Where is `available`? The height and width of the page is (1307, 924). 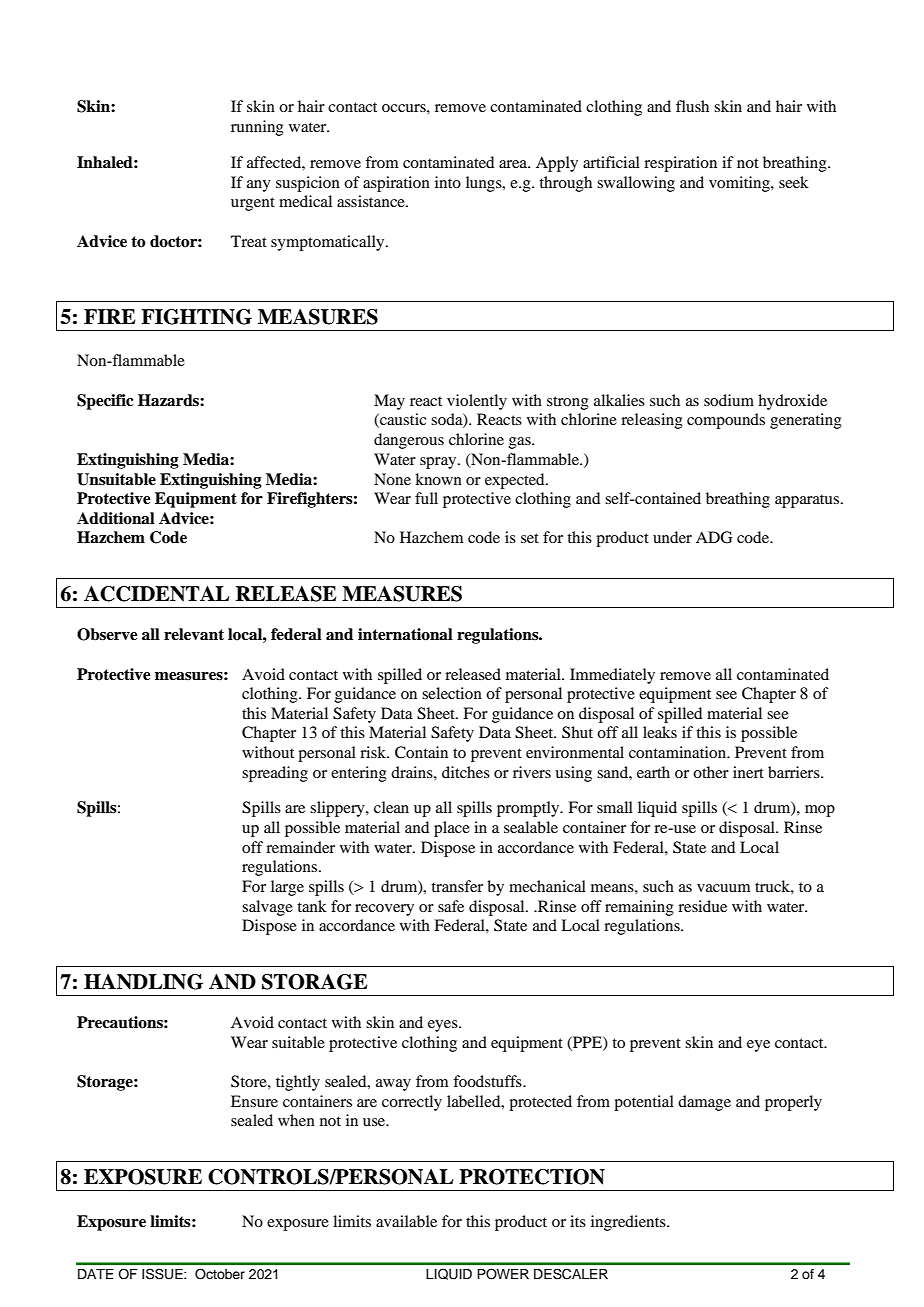 available is located at coordinates (406, 1221).
